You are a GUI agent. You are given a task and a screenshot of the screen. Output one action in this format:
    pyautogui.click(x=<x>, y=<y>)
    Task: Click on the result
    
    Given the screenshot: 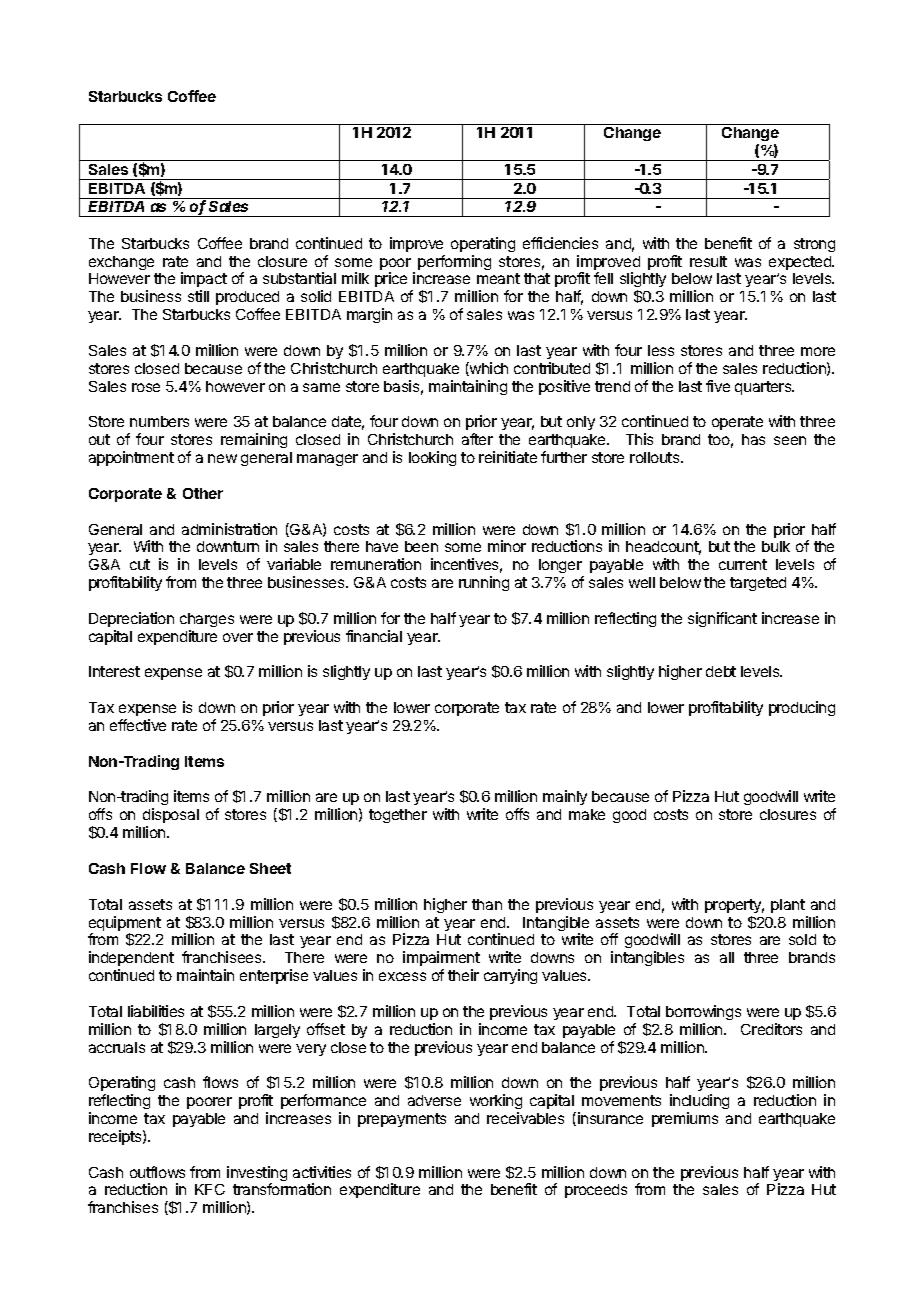 What is the action you would take?
    pyautogui.click(x=708, y=261)
